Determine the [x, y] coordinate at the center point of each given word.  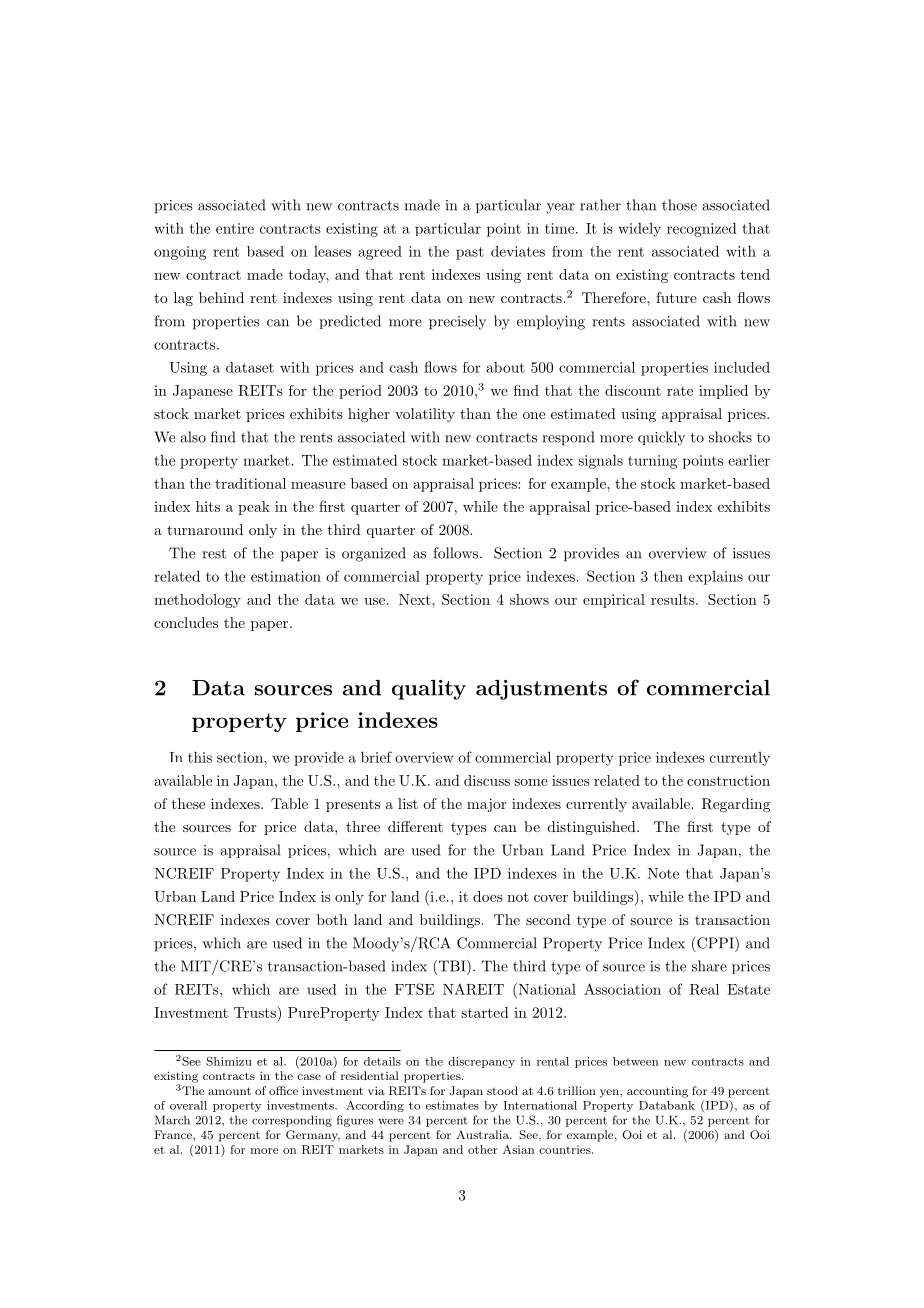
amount [229, 1091]
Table [289, 803]
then [668, 576]
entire [235, 228]
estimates [452, 1105]
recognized [702, 229]
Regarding [736, 805]
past [470, 253]
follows [457, 553]
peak [254, 508]
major [486, 805]
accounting [657, 1092]
